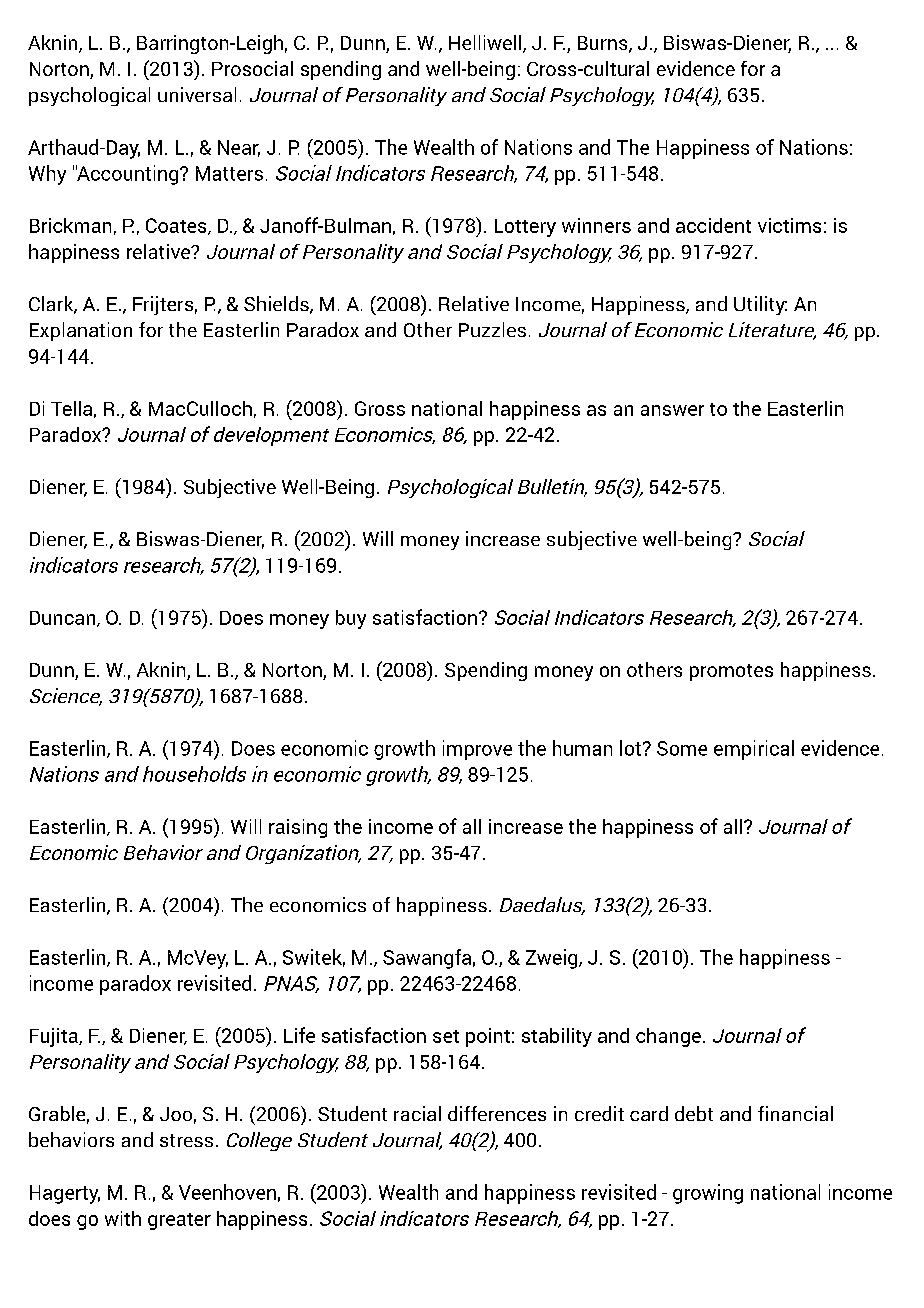 The image size is (924, 1308). I want to click on accident, so click(713, 225).
